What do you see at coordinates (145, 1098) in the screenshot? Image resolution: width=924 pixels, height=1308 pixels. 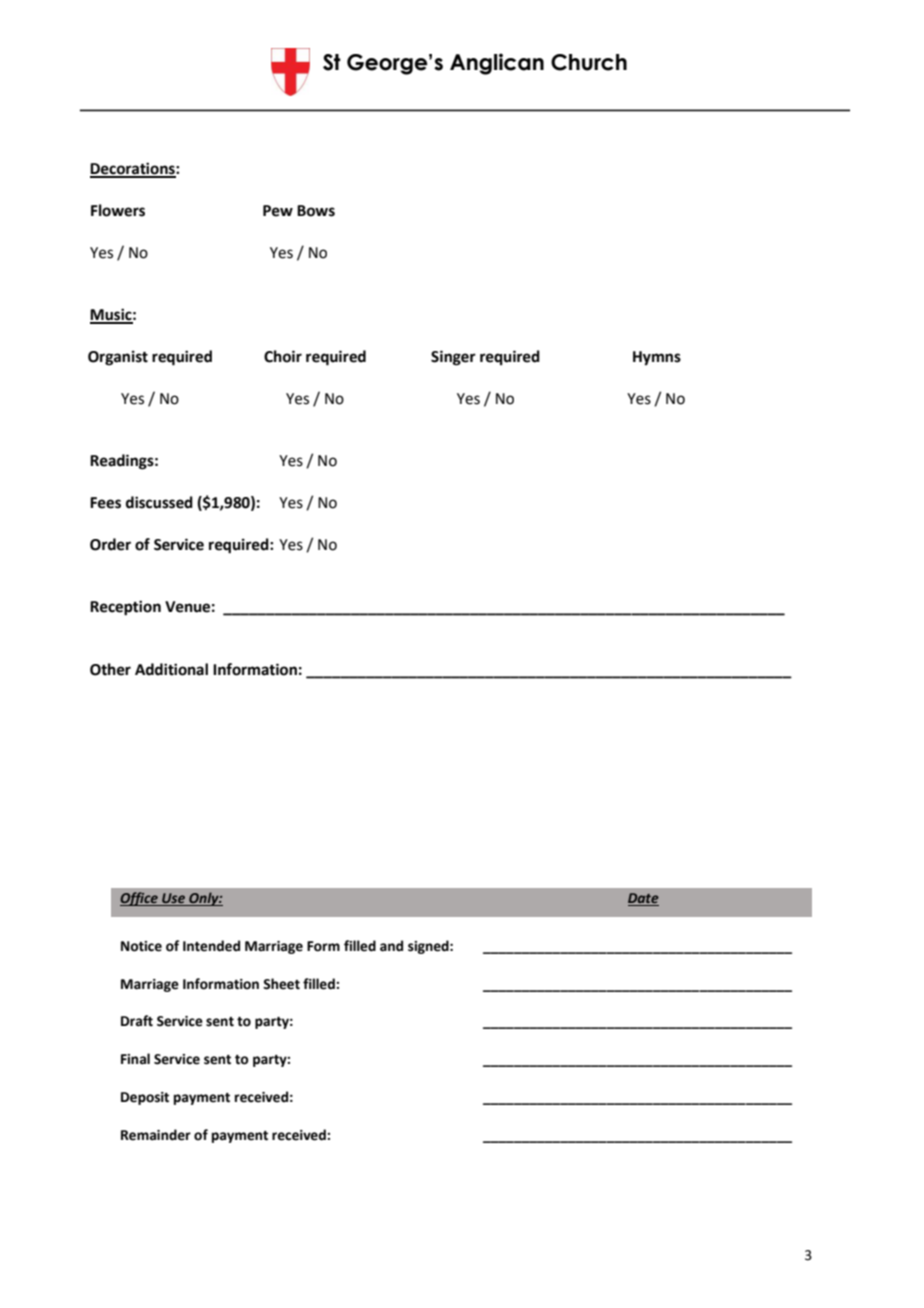 I see `Deposit` at bounding box center [145, 1098].
